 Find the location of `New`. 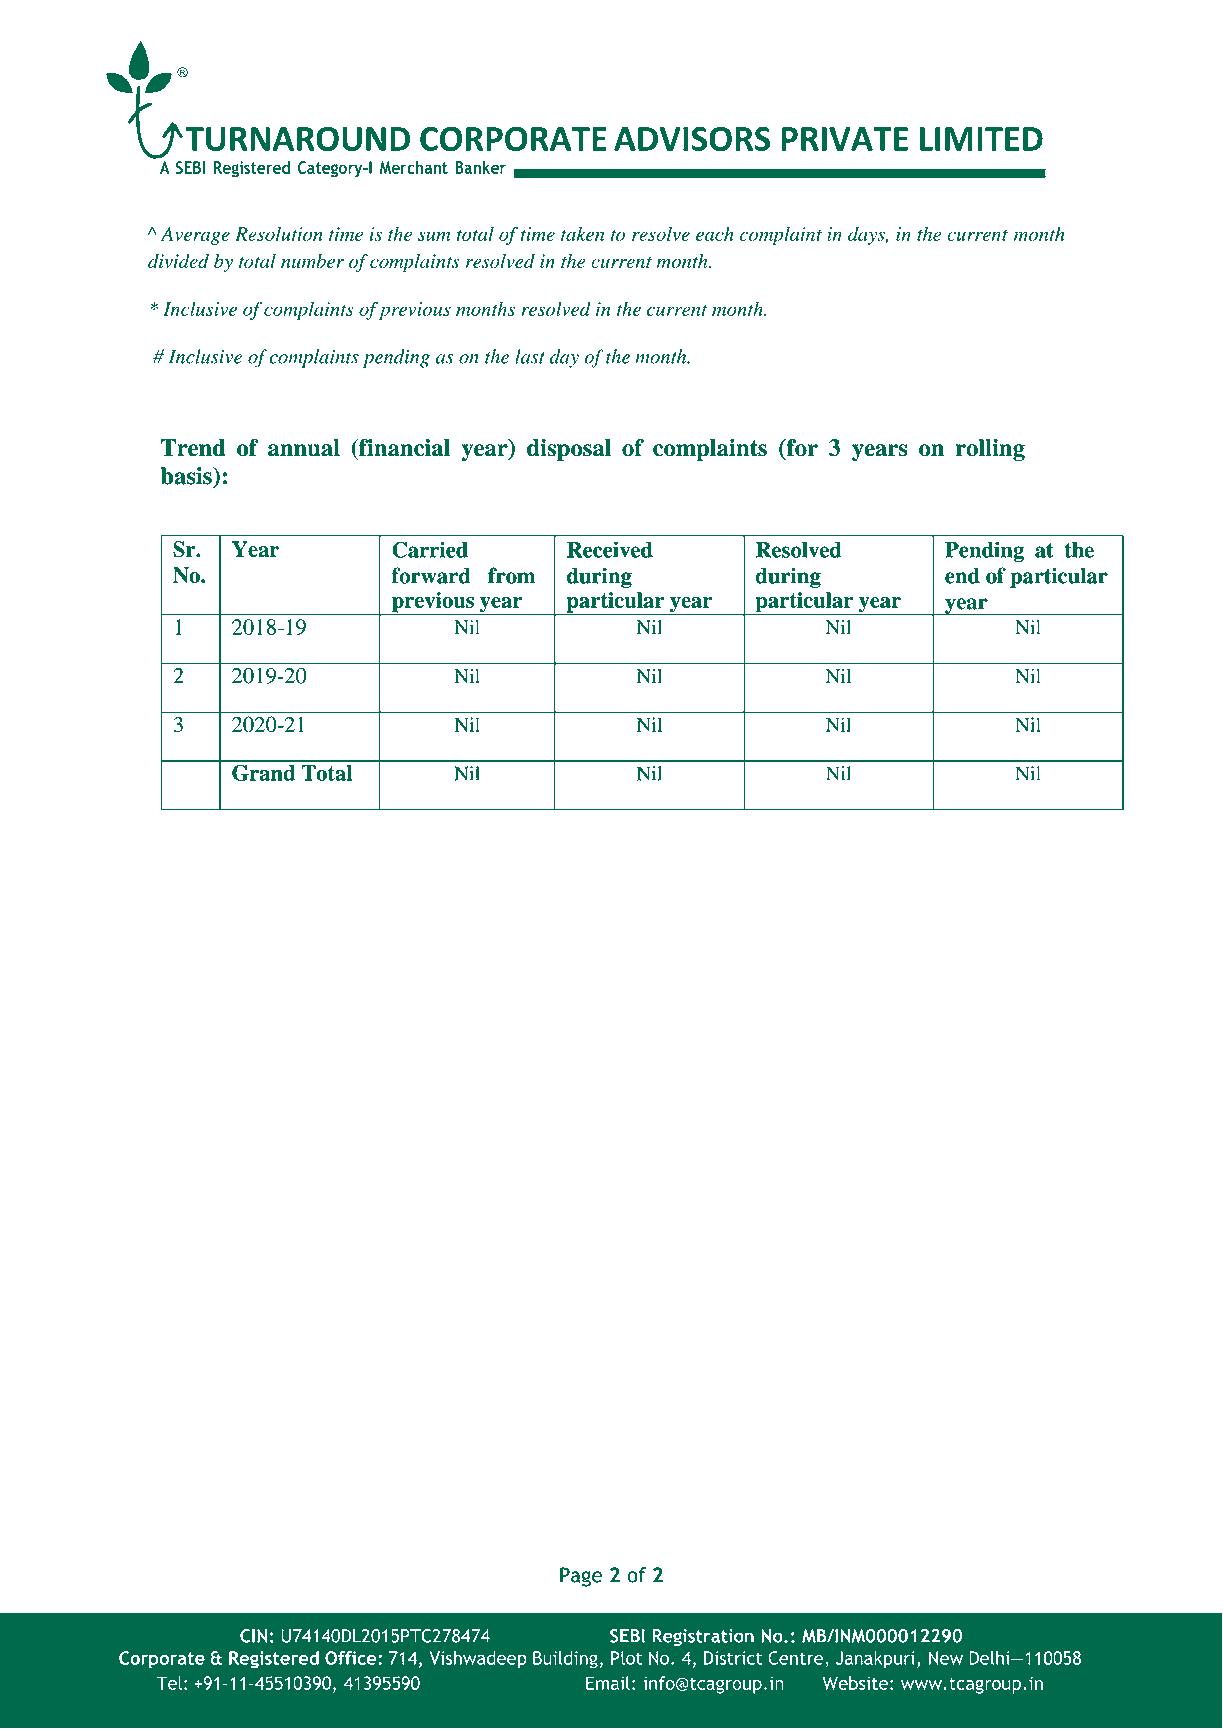

New is located at coordinates (946, 1658).
